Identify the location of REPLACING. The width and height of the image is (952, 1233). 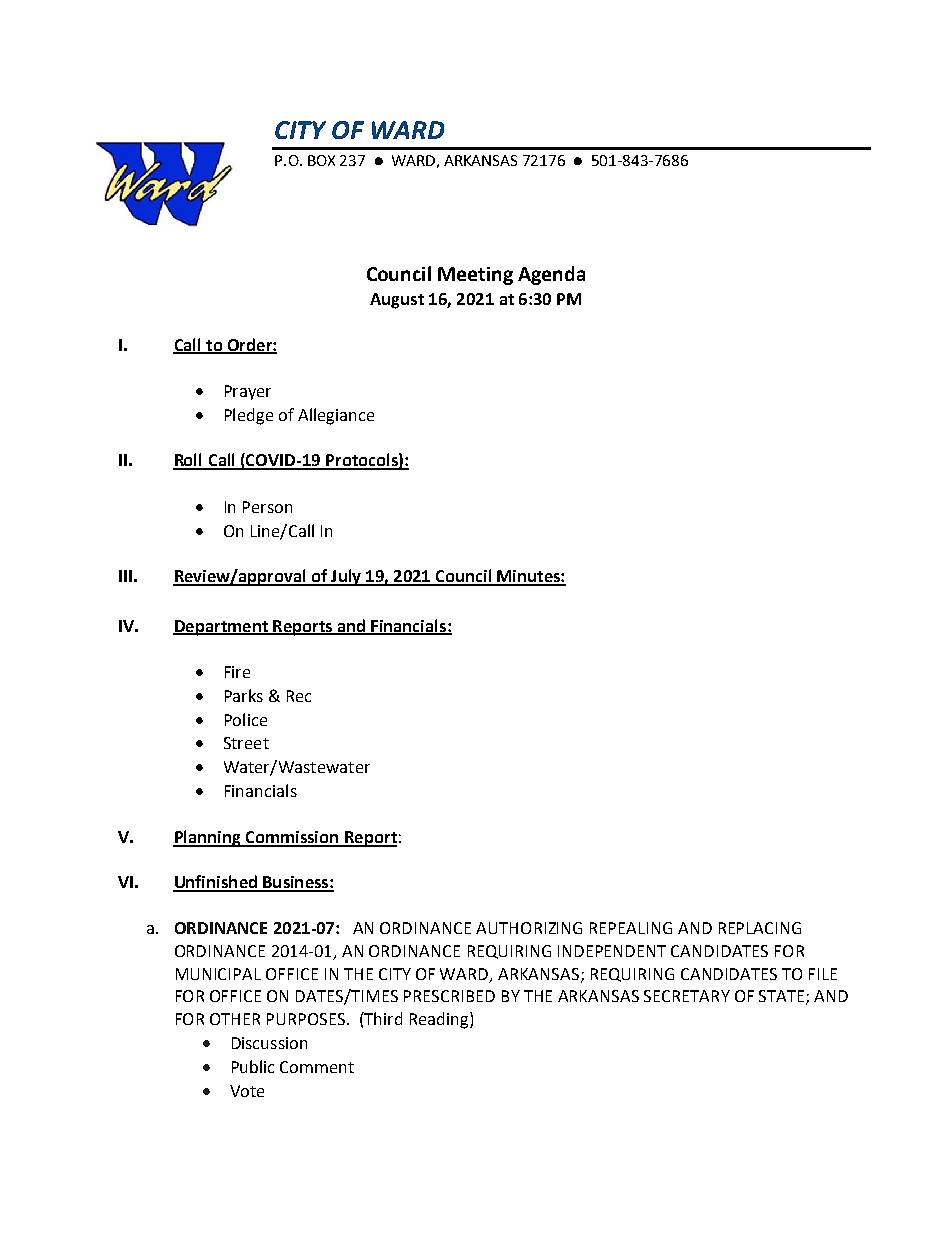
(760, 928).
